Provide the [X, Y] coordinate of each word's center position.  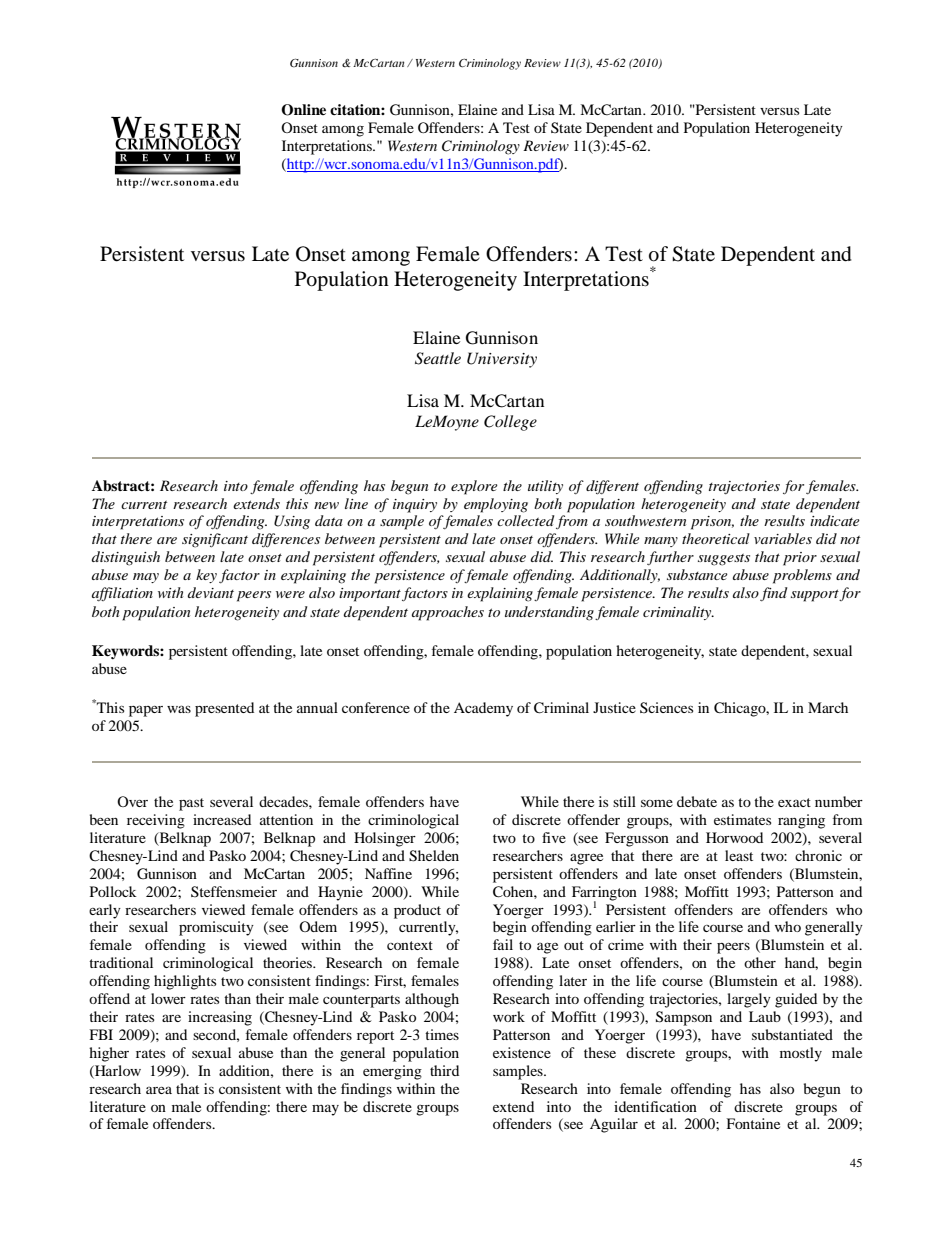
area [159, 1090]
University [502, 360]
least [739, 855]
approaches [448, 613]
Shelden [434, 856]
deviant [211, 592]
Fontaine [753, 1123]
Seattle [438, 358]
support [815, 595]
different [612, 487]
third [444, 1070]
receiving [156, 821]
